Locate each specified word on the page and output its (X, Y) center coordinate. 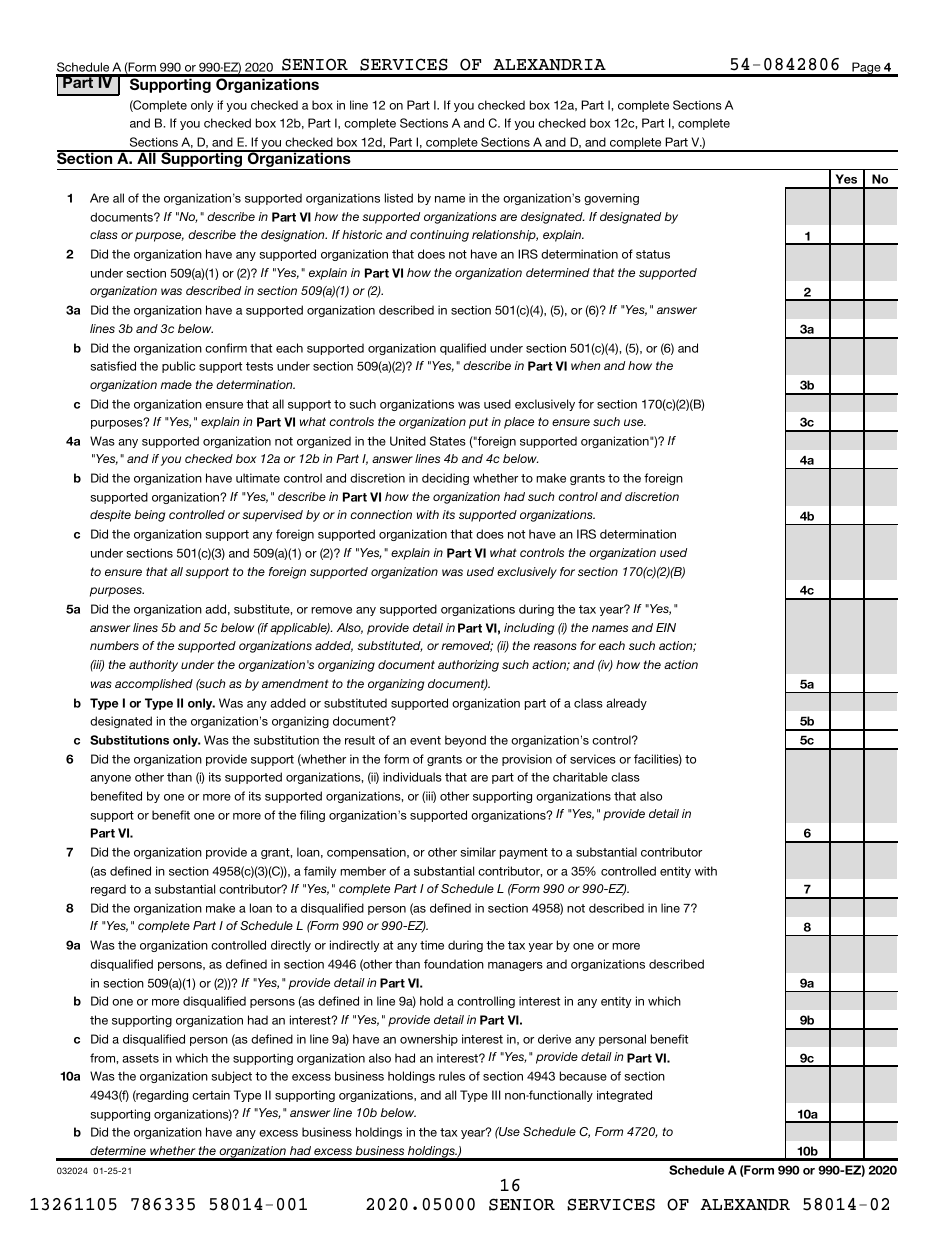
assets (140, 1058)
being (149, 516)
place (519, 423)
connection (381, 514)
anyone (110, 779)
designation (294, 236)
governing (611, 199)
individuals (412, 777)
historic (362, 234)
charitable (580, 777)
